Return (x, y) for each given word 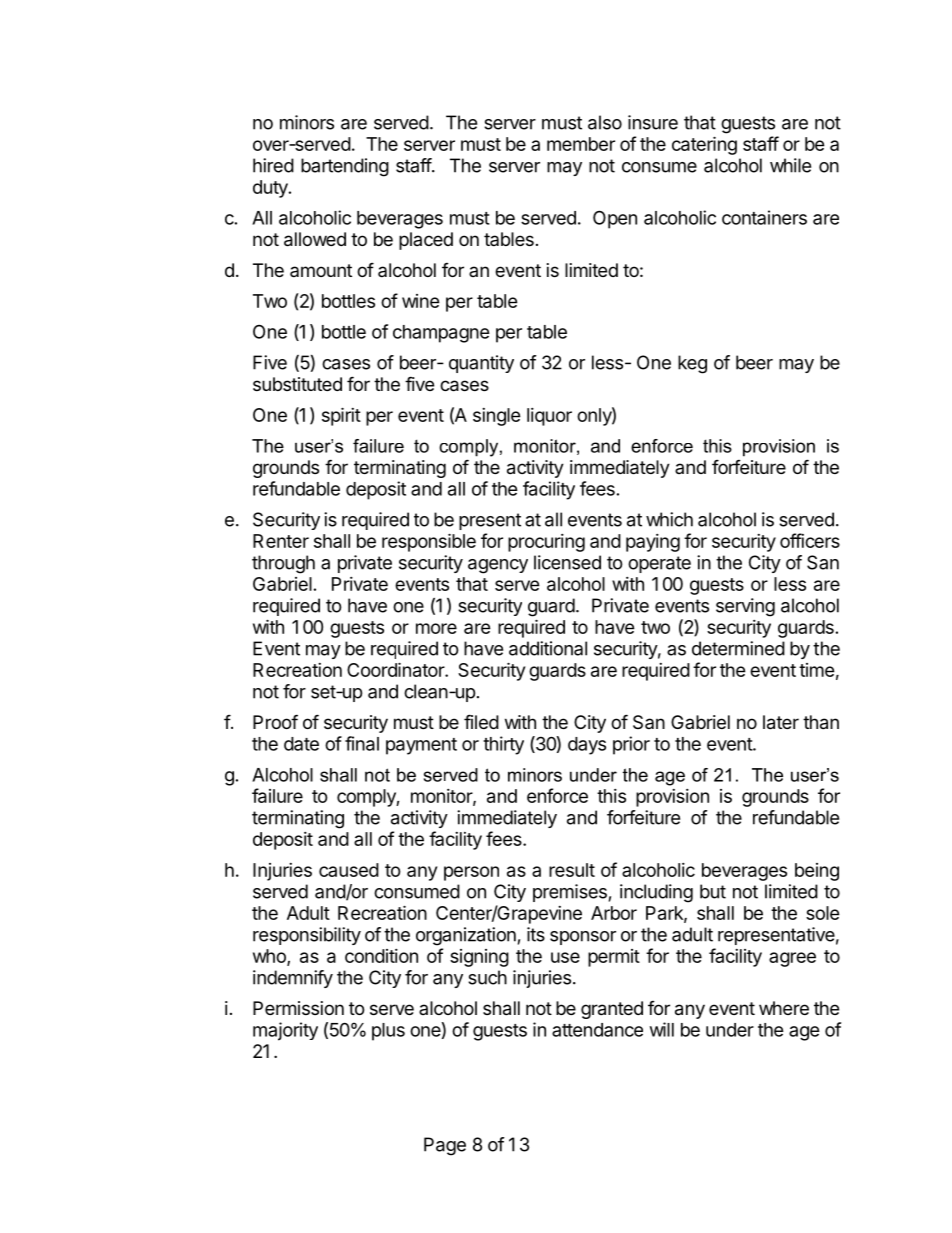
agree (792, 959)
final (362, 743)
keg (692, 364)
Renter (281, 541)
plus (388, 1032)
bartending (345, 167)
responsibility (307, 936)
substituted (297, 384)
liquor (549, 417)
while (790, 165)
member (581, 144)
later (781, 722)
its (536, 934)
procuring (546, 543)
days (587, 746)
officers (810, 540)
